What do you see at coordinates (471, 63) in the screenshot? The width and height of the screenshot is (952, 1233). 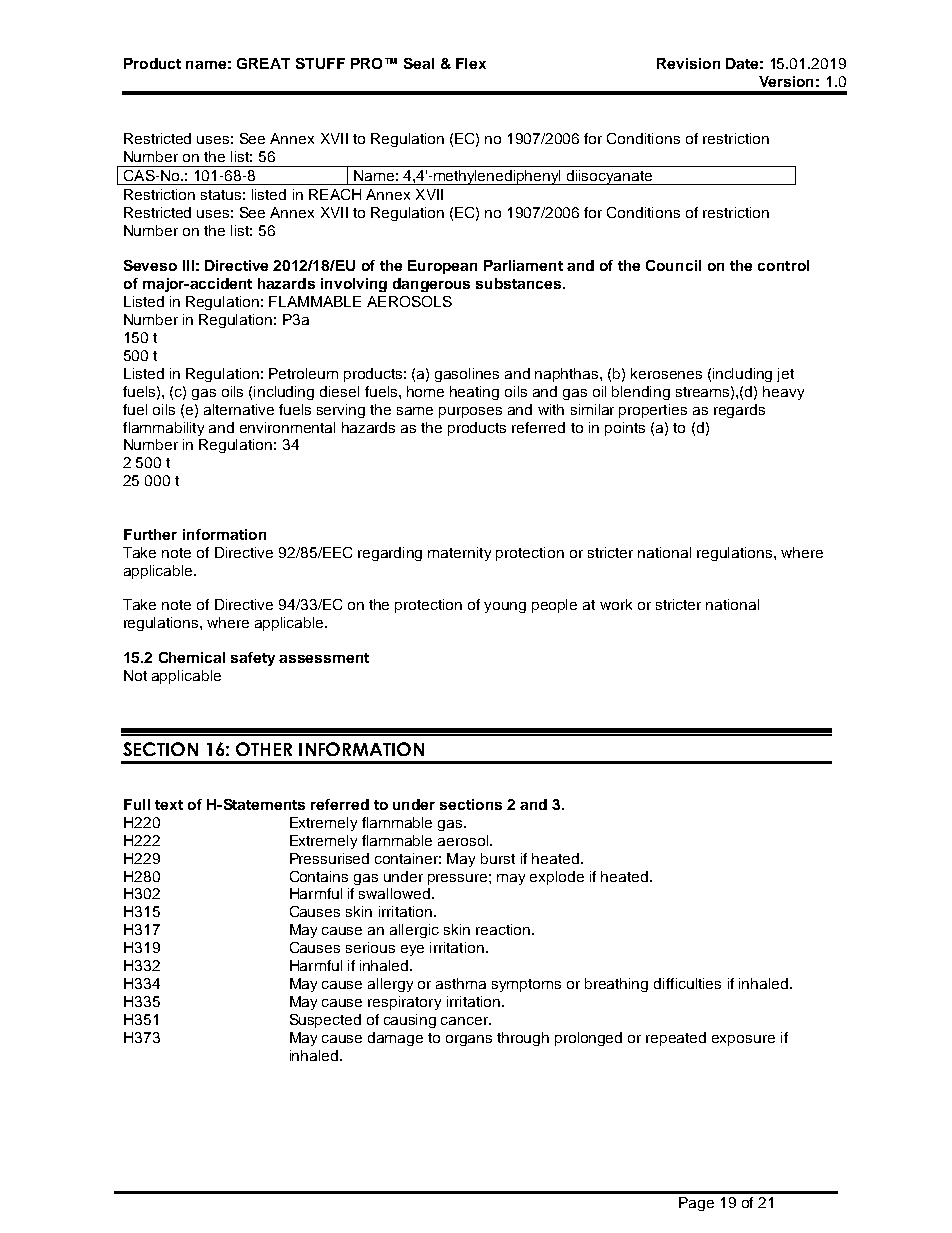 I see `Flex` at bounding box center [471, 63].
